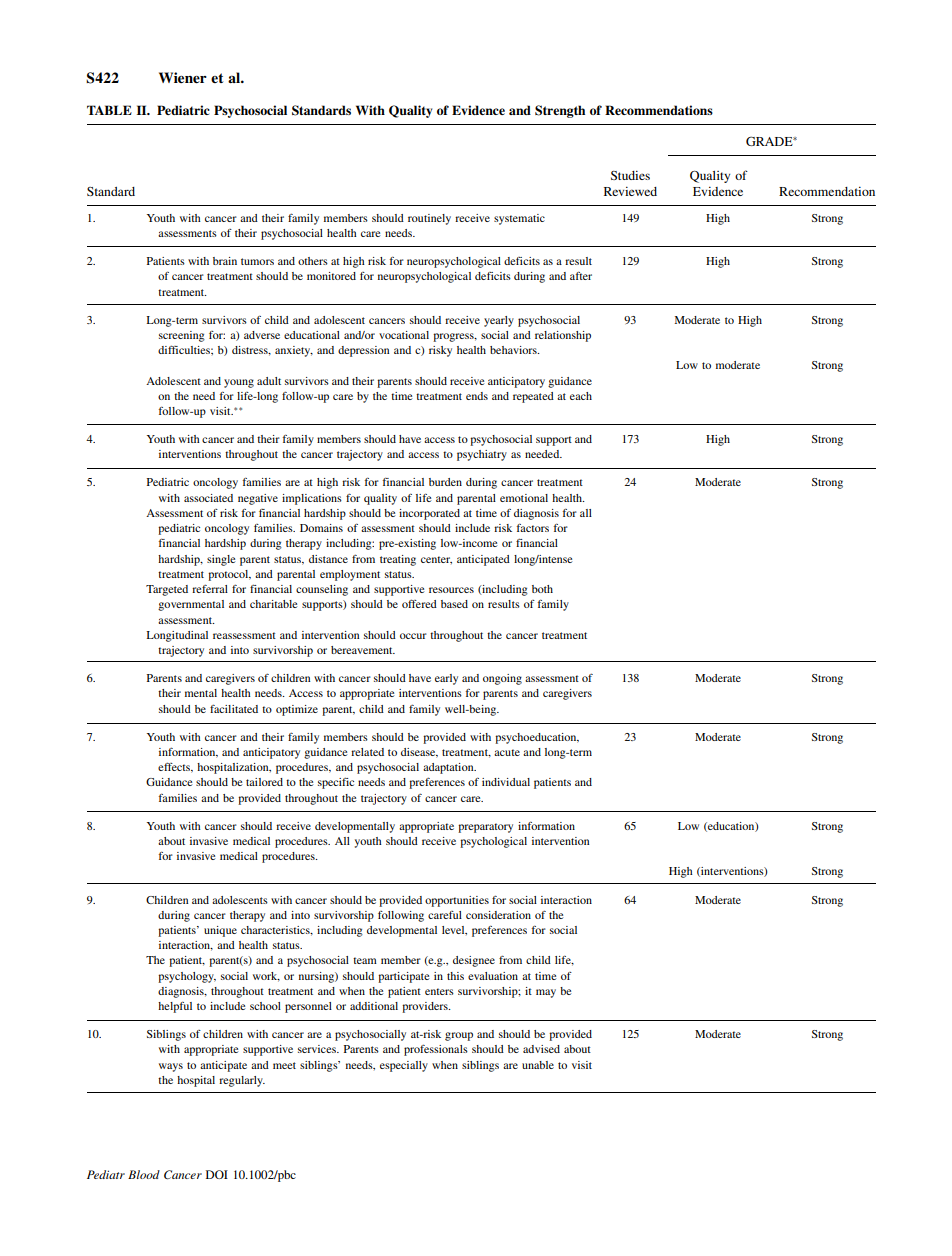  Describe the element at coordinates (560, 111) in the screenshot. I see `Strength` at that location.
